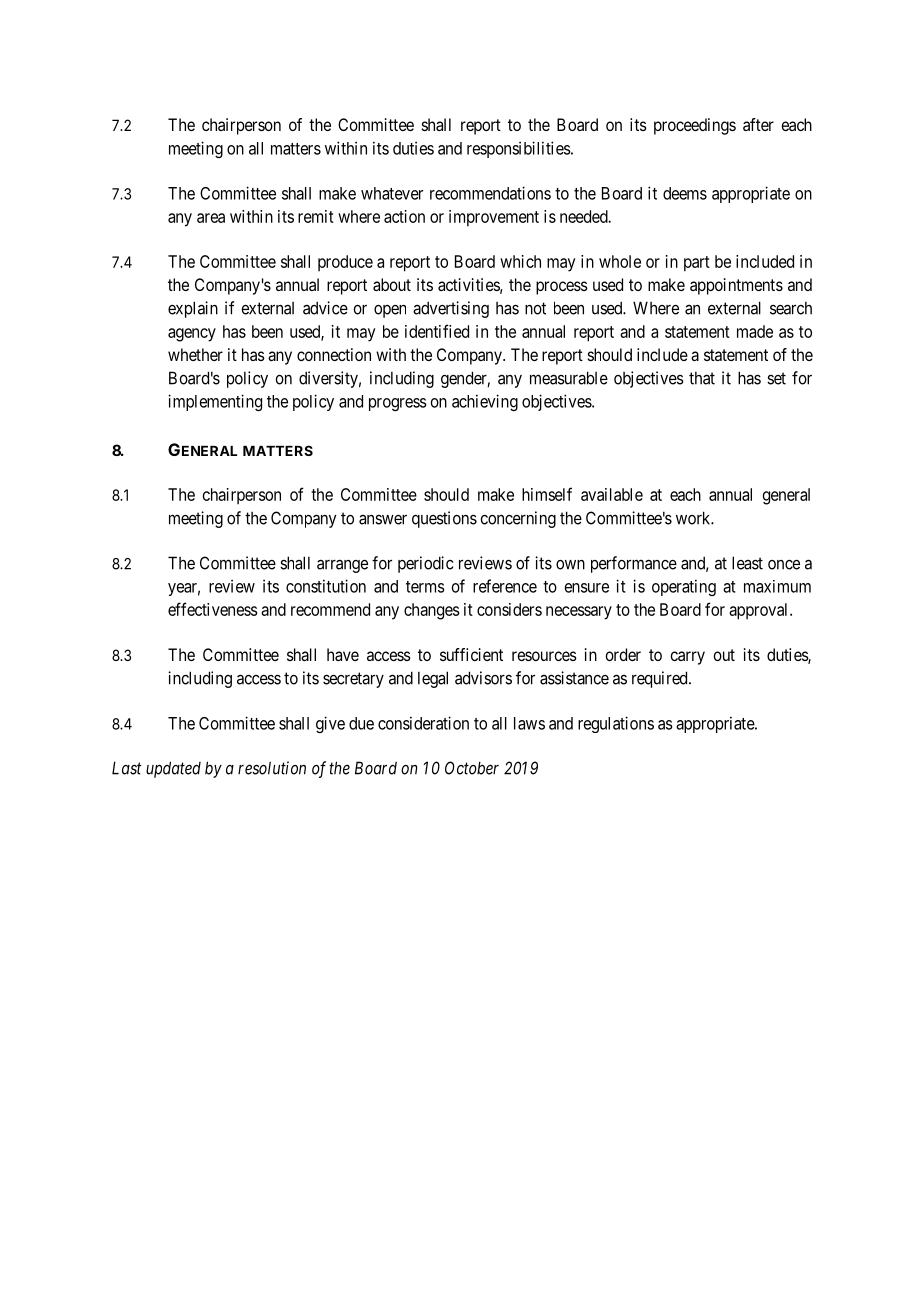 The image size is (924, 1308). I want to click on least, so click(747, 563).
